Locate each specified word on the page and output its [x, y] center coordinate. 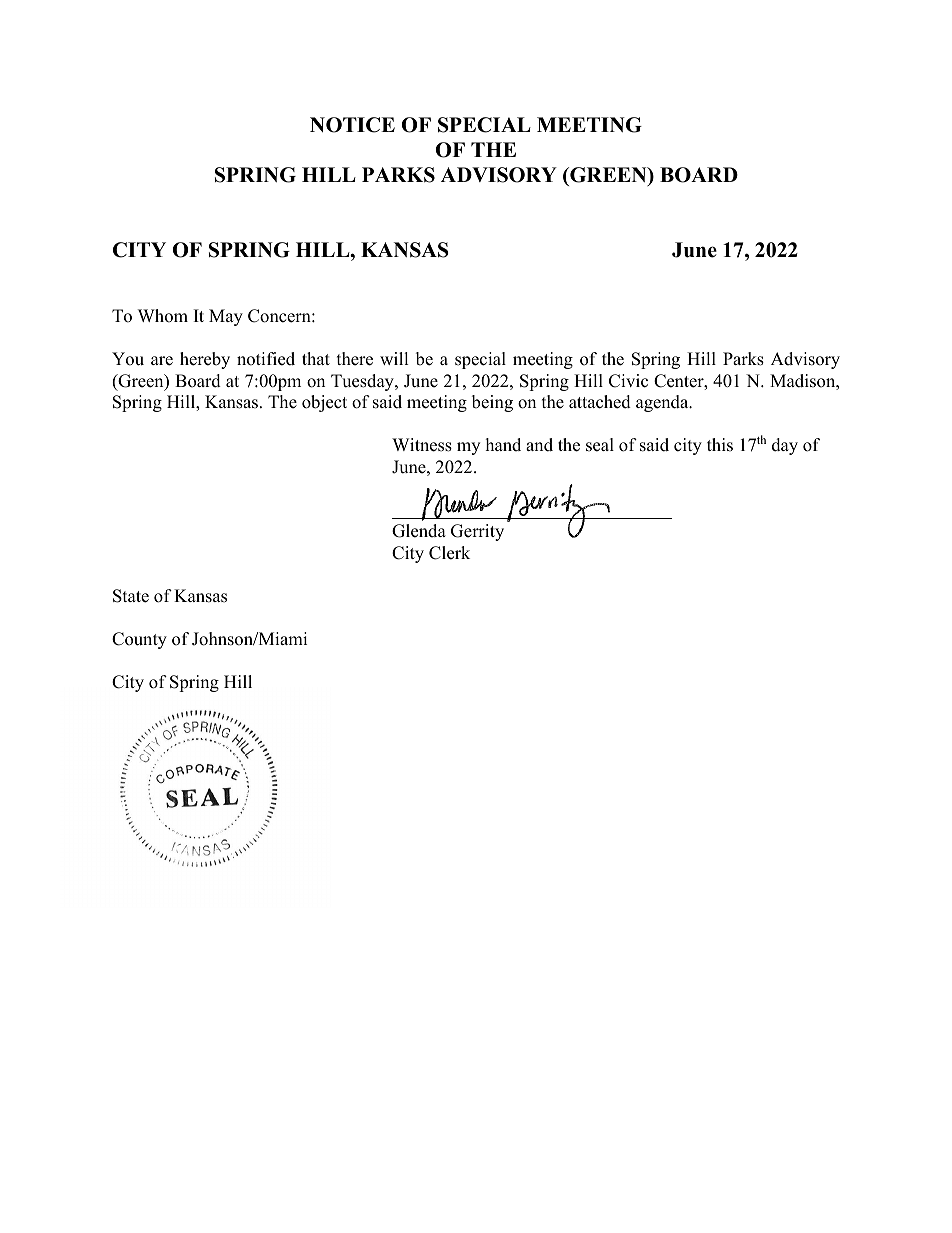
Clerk [449, 553]
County [139, 640]
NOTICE [352, 125]
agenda [663, 403]
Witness [422, 445]
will [394, 358]
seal [600, 445]
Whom [163, 316]
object [324, 403]
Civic [628, 381]
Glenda [419, 531]
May [226, 317]
